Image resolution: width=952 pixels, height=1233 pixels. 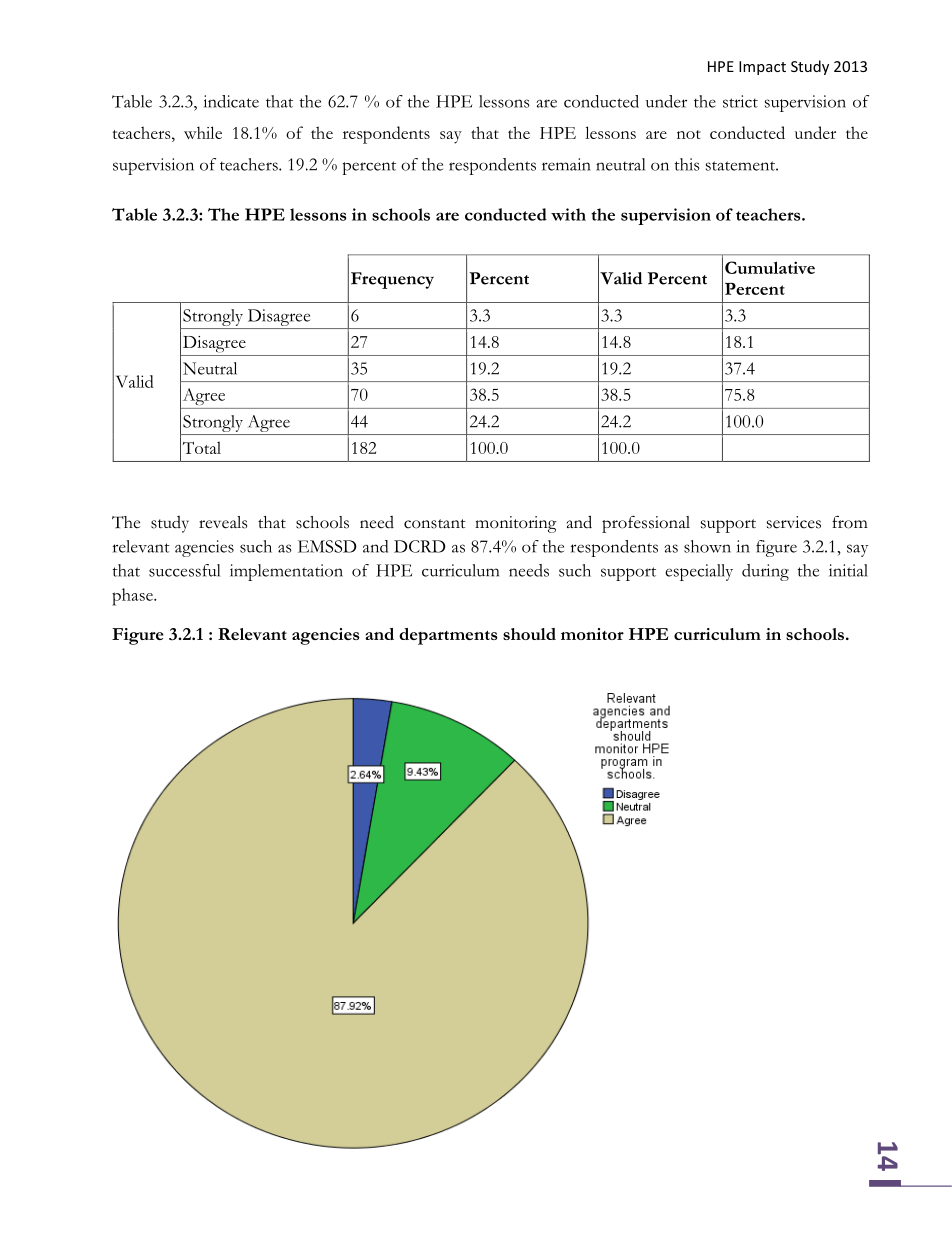 I want to click on Frequency, so click(x=392, y=280).
